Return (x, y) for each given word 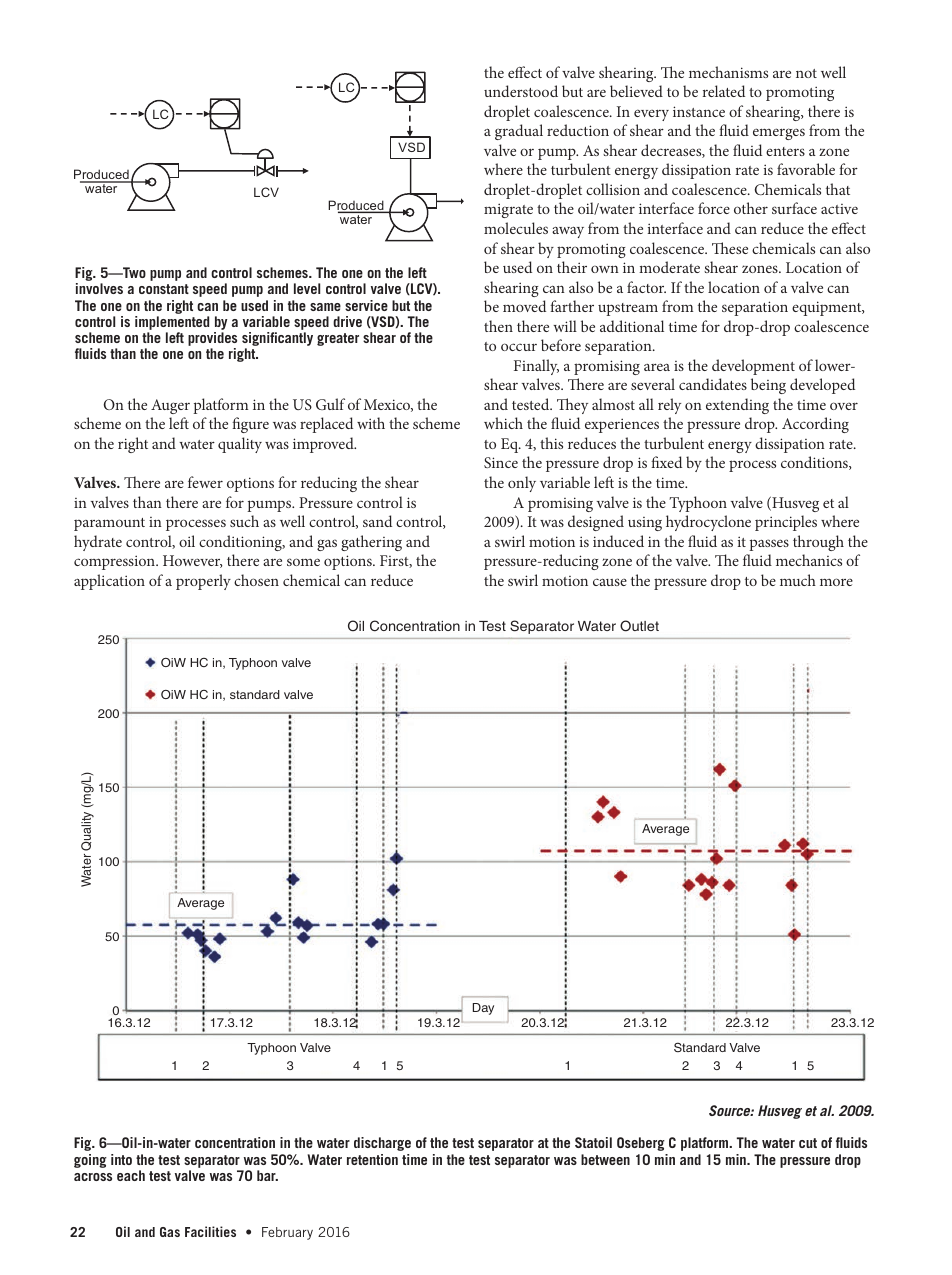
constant (164, 289)
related (724, 91)
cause (610, 582)
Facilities (210, 1231)
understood (521, 91)
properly (203, 582)
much (798, 580)
